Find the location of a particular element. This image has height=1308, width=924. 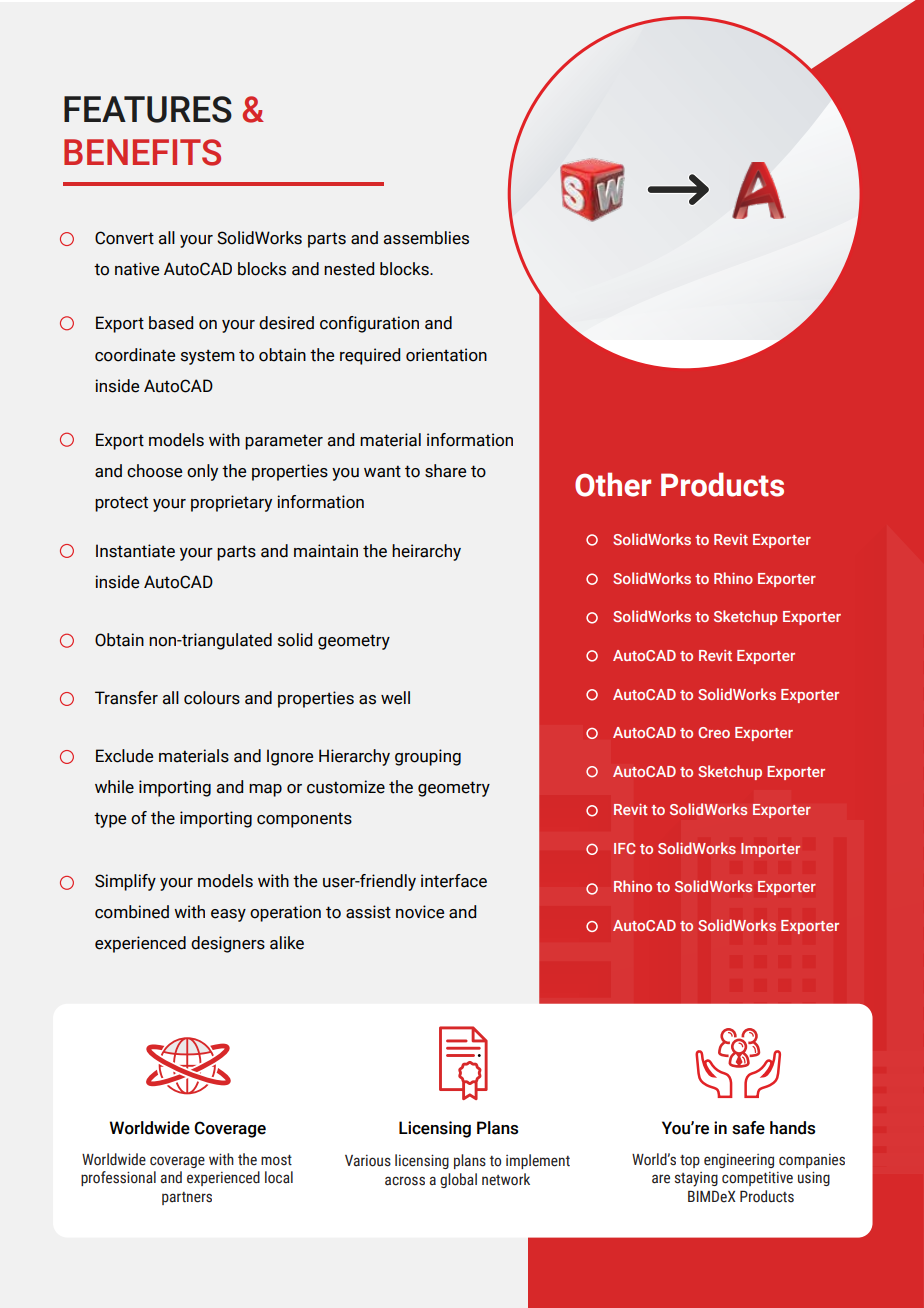

IFC is located at coordinates (624, 848).
